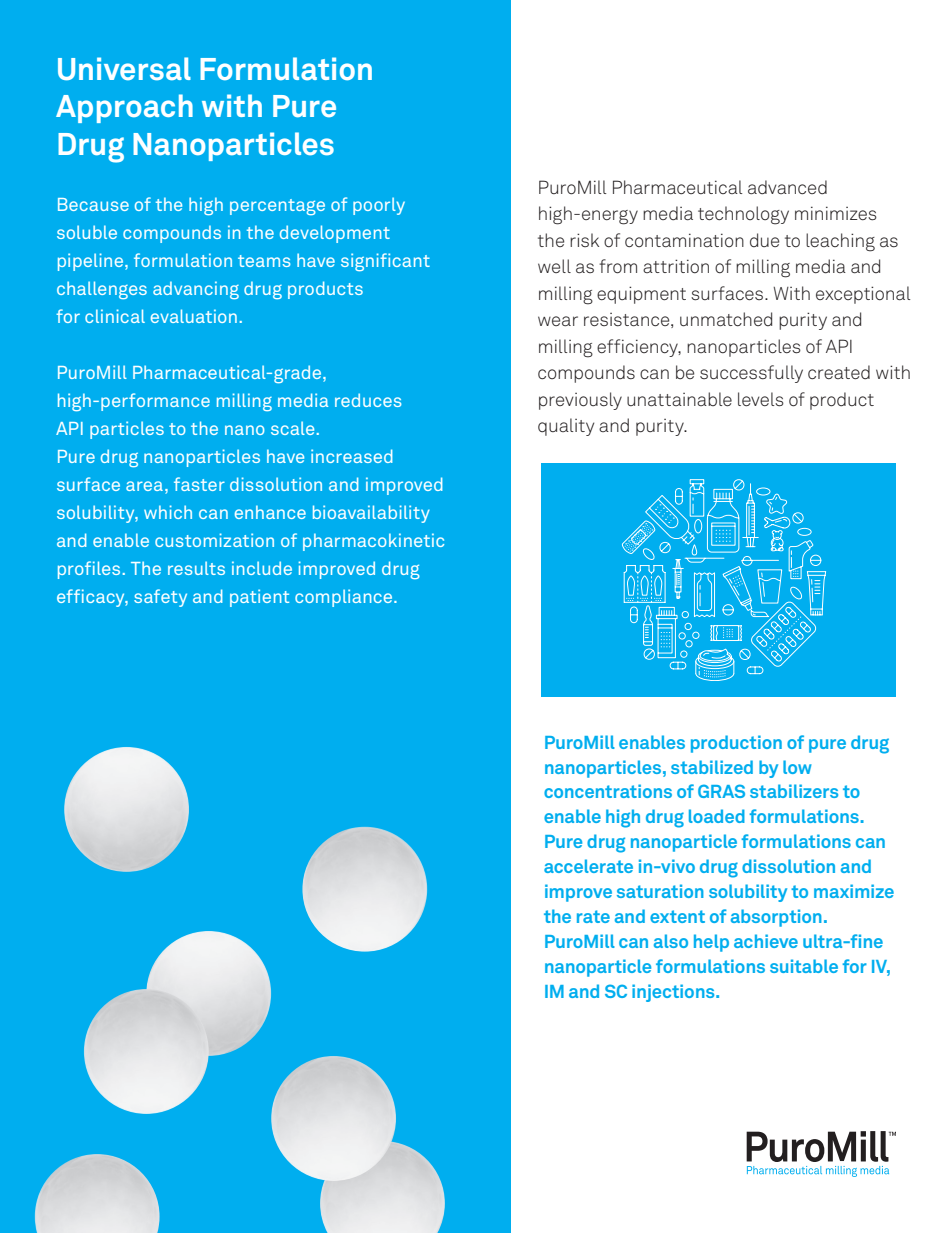  Describe the element at coordinates (761, 399) in the image. I see `levels` at that location.
